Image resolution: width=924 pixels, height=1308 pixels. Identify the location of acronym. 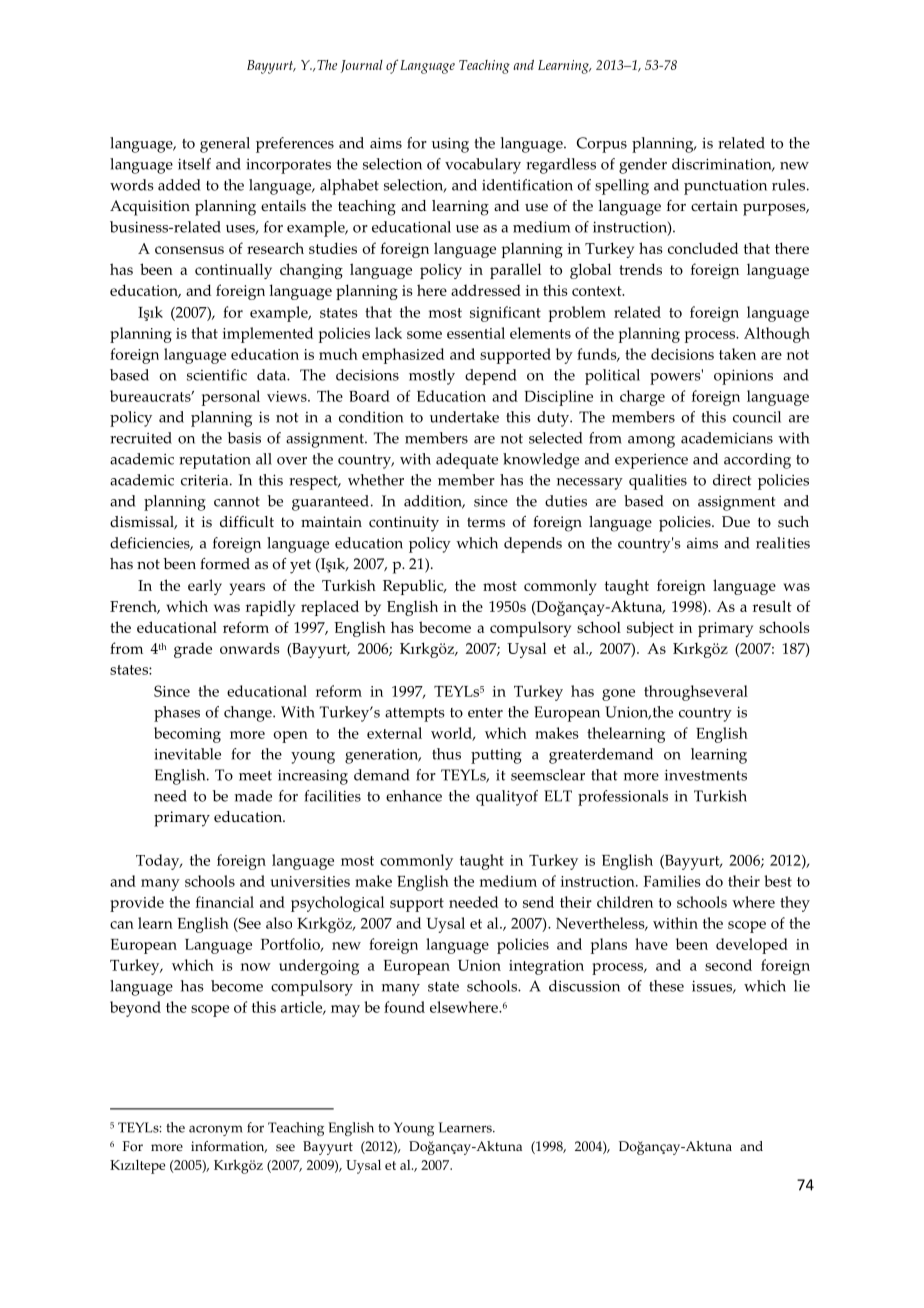
(216, 1130).
